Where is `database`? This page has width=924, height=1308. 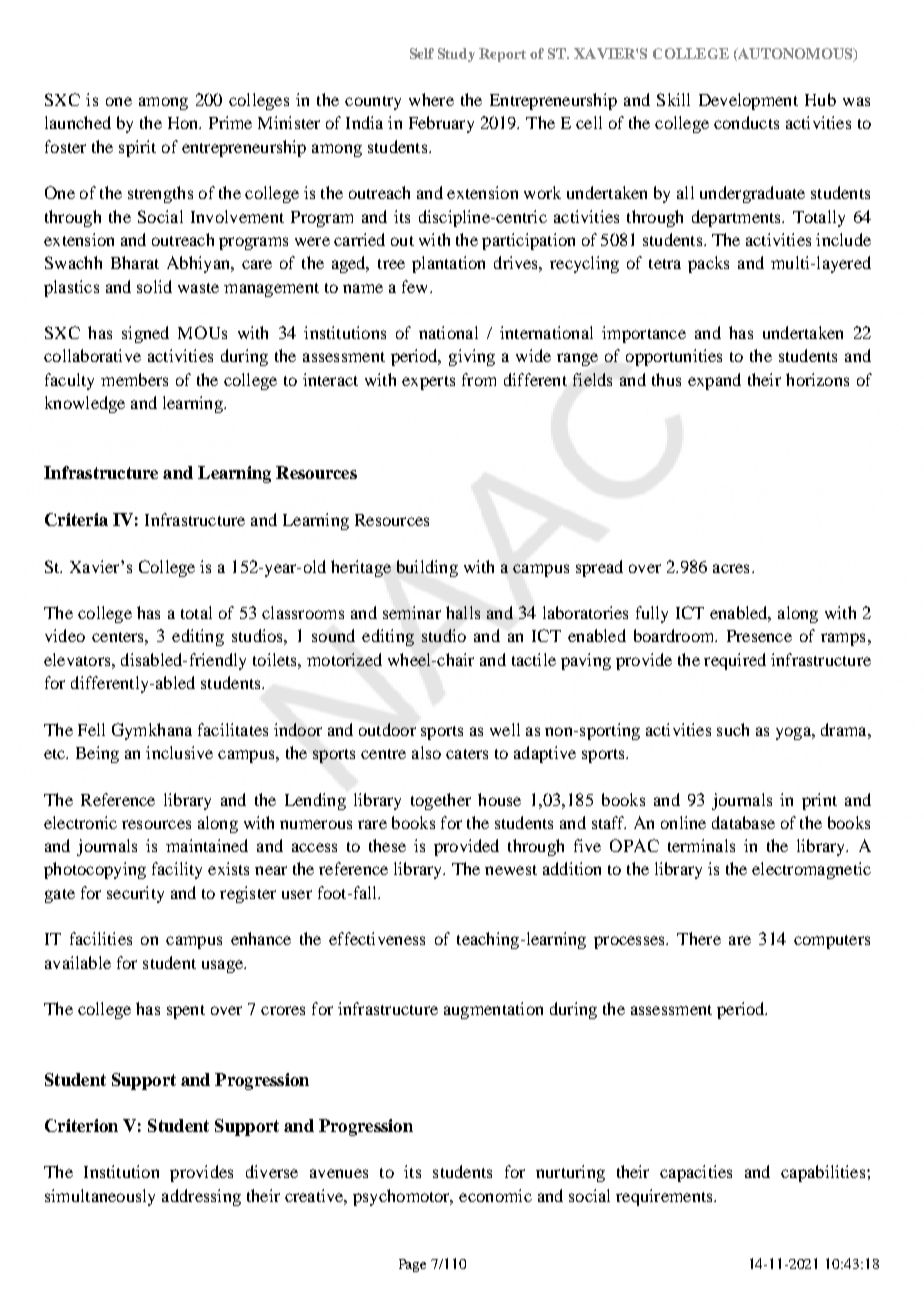 database is located at coordinates (743, 822).
